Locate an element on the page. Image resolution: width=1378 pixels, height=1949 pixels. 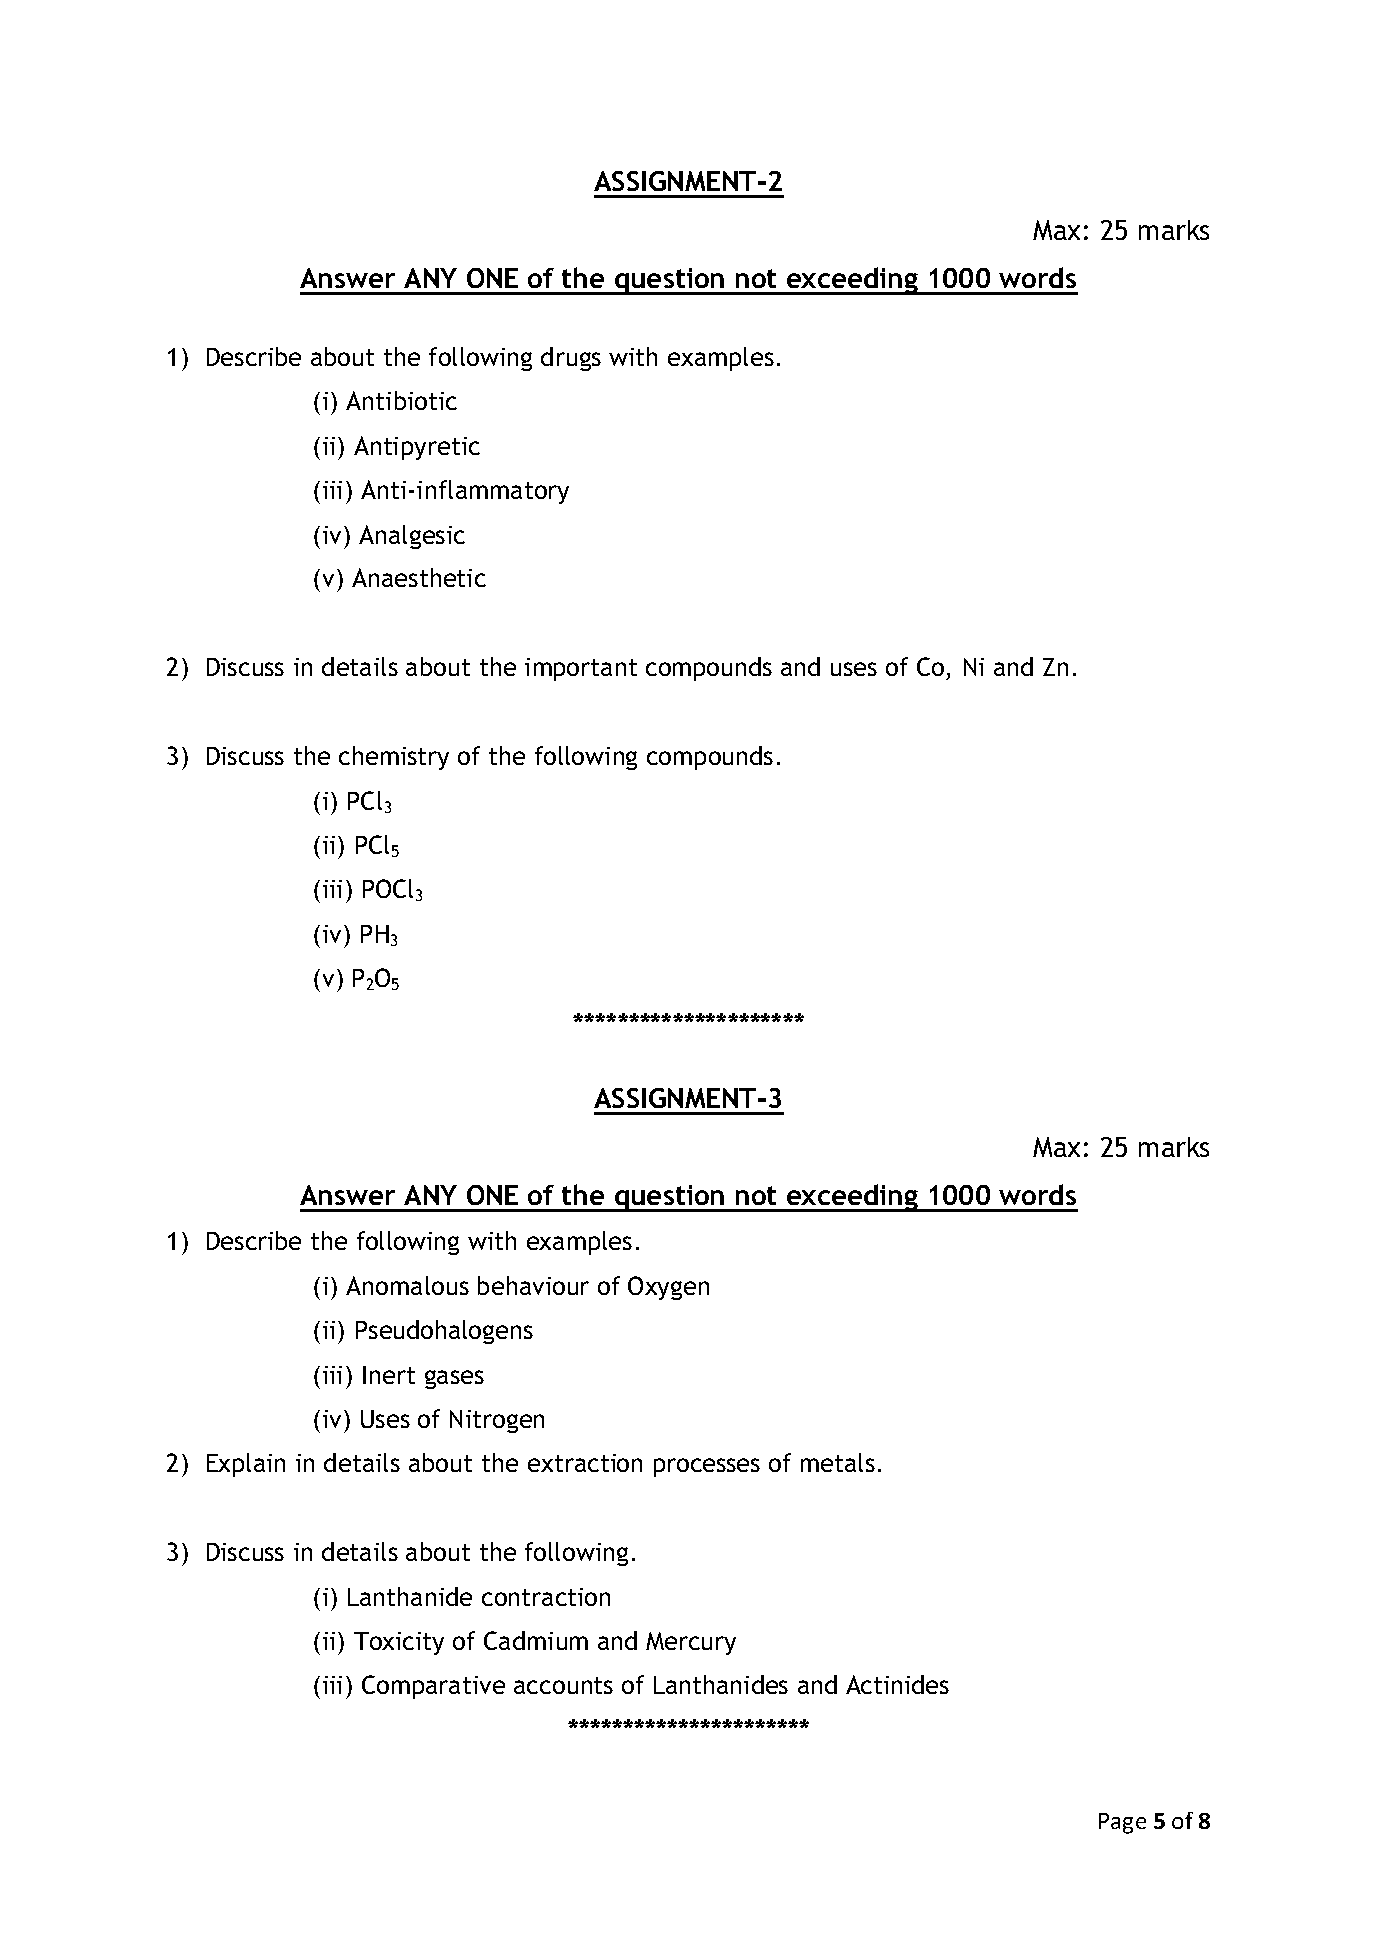
Oxygen is located at coordinates (668, 1288).
